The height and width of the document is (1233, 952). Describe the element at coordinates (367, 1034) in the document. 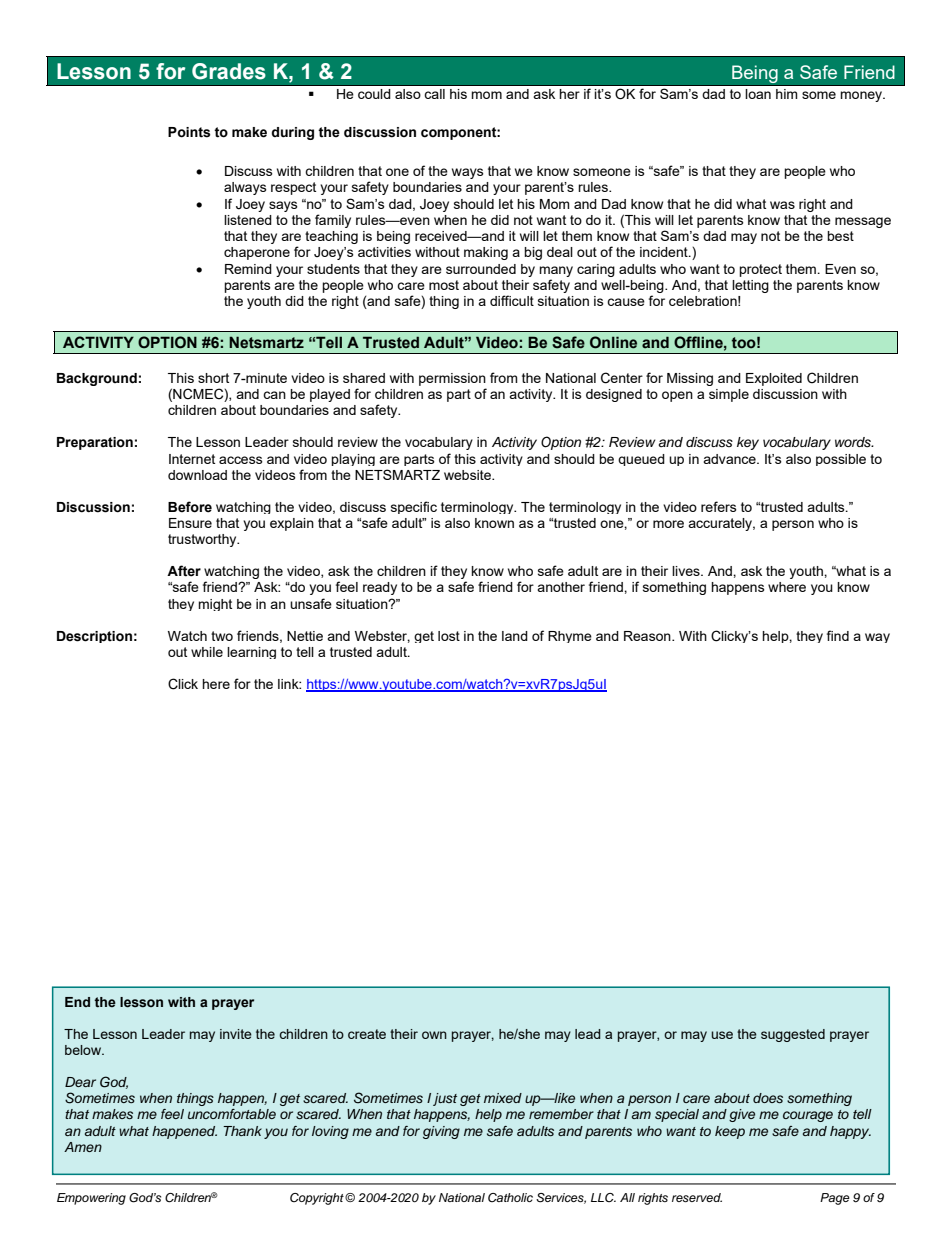

I see `create` at that location.
